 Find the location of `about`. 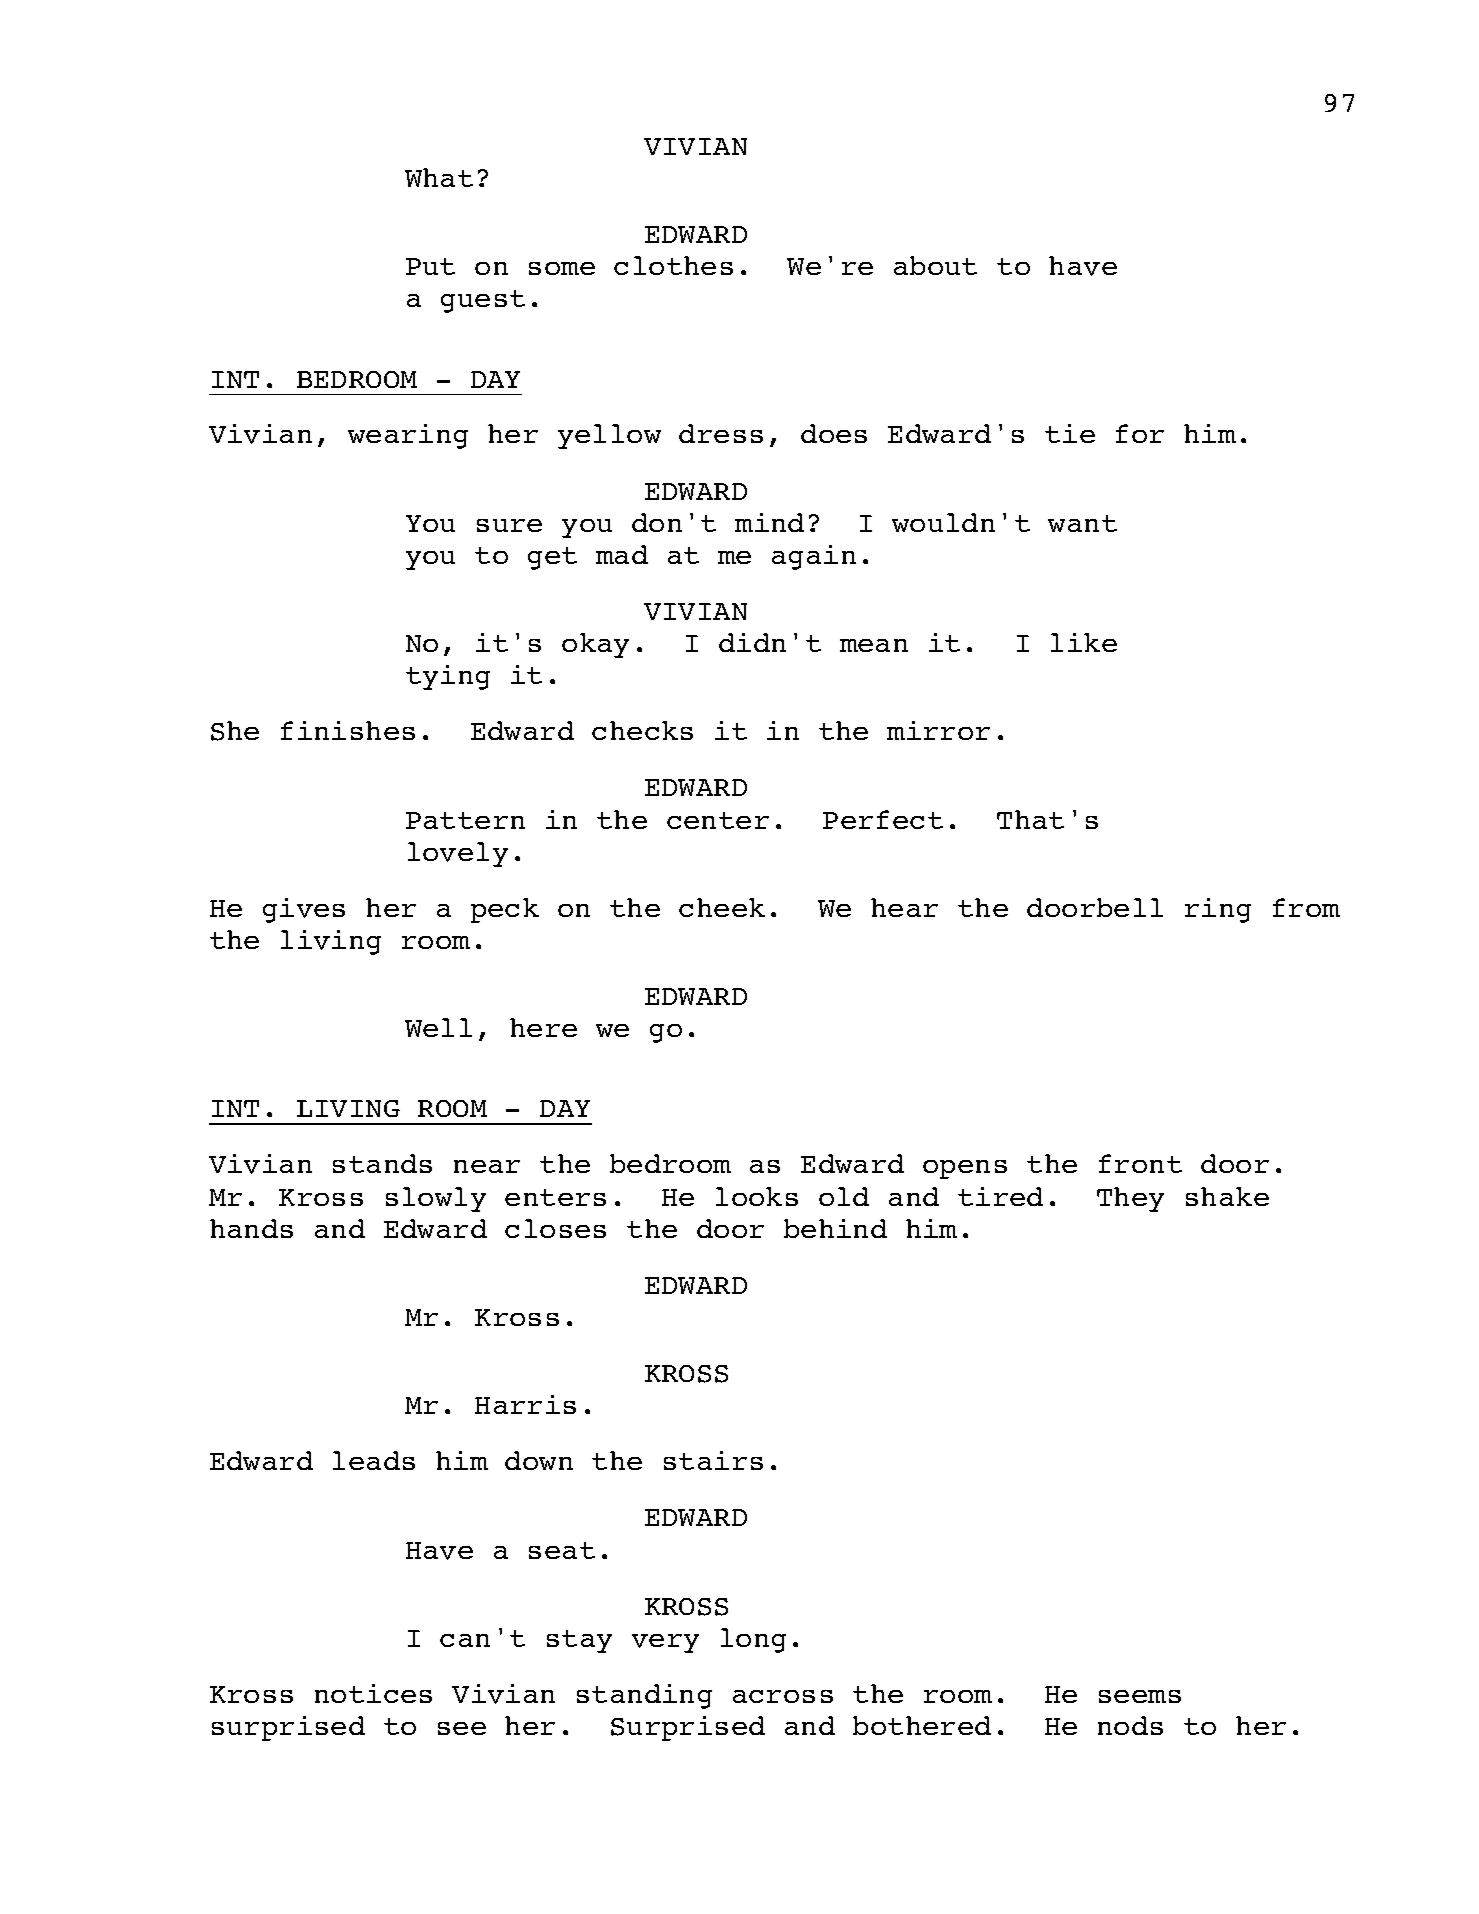

about is located at coordinates (935, 265).
